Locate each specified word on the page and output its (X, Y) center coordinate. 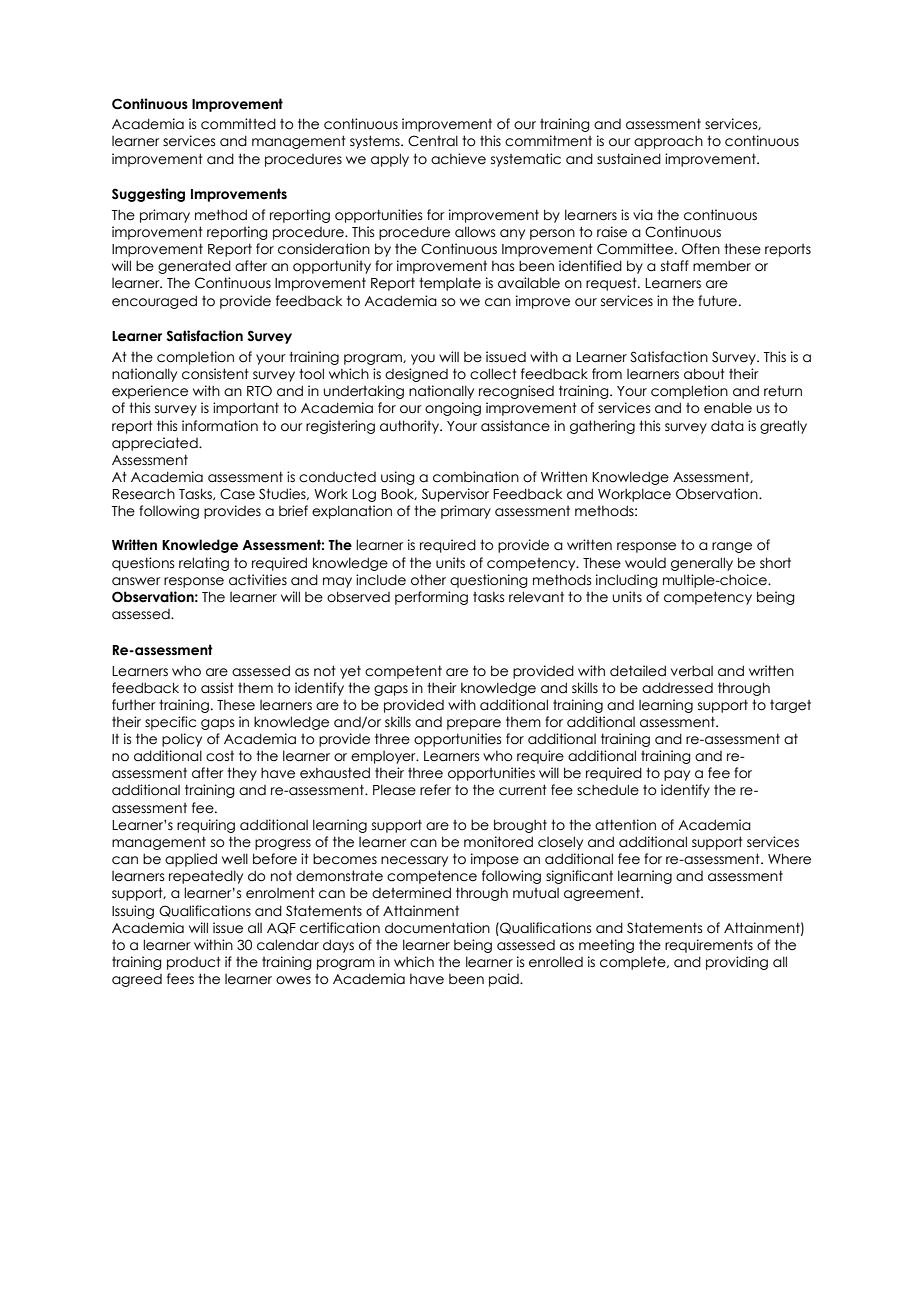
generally (702, 564)
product (194, 963)
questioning (489, 581)
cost (220, 756)
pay (677, 775)
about (704, 374)
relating (204, 564)
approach (668, 142)
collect (493, 374)
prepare (474, 724)
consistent (215, 374)
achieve (458, 159)
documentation (437, 928)
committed (238, 124)
